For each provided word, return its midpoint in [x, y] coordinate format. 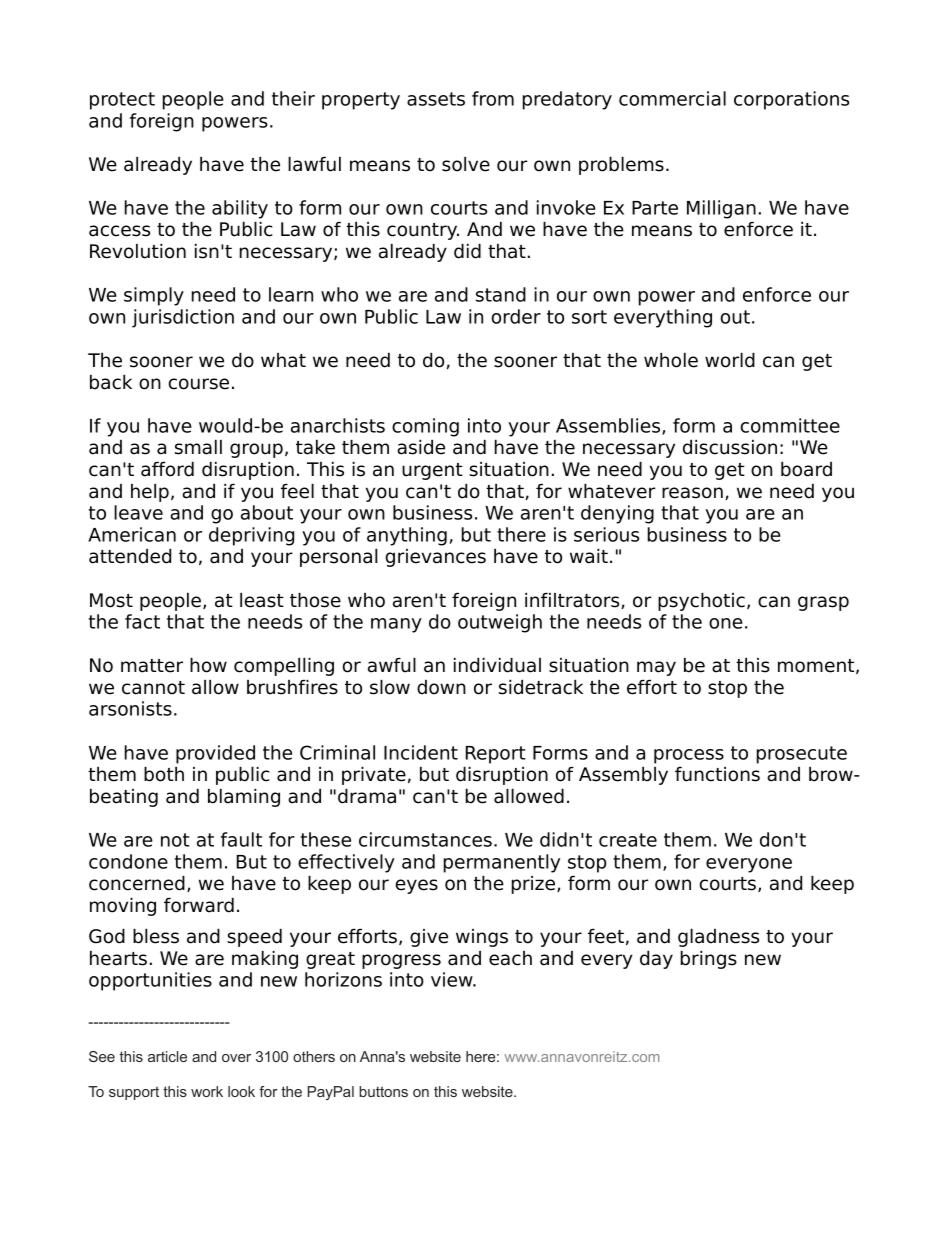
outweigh [500, 623]
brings [709, 959]
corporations [791, 100]
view [453, 979]
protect [122, 101]
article [167, 1056]
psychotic [701, 601]
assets [436, 99]
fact [142, 621]
